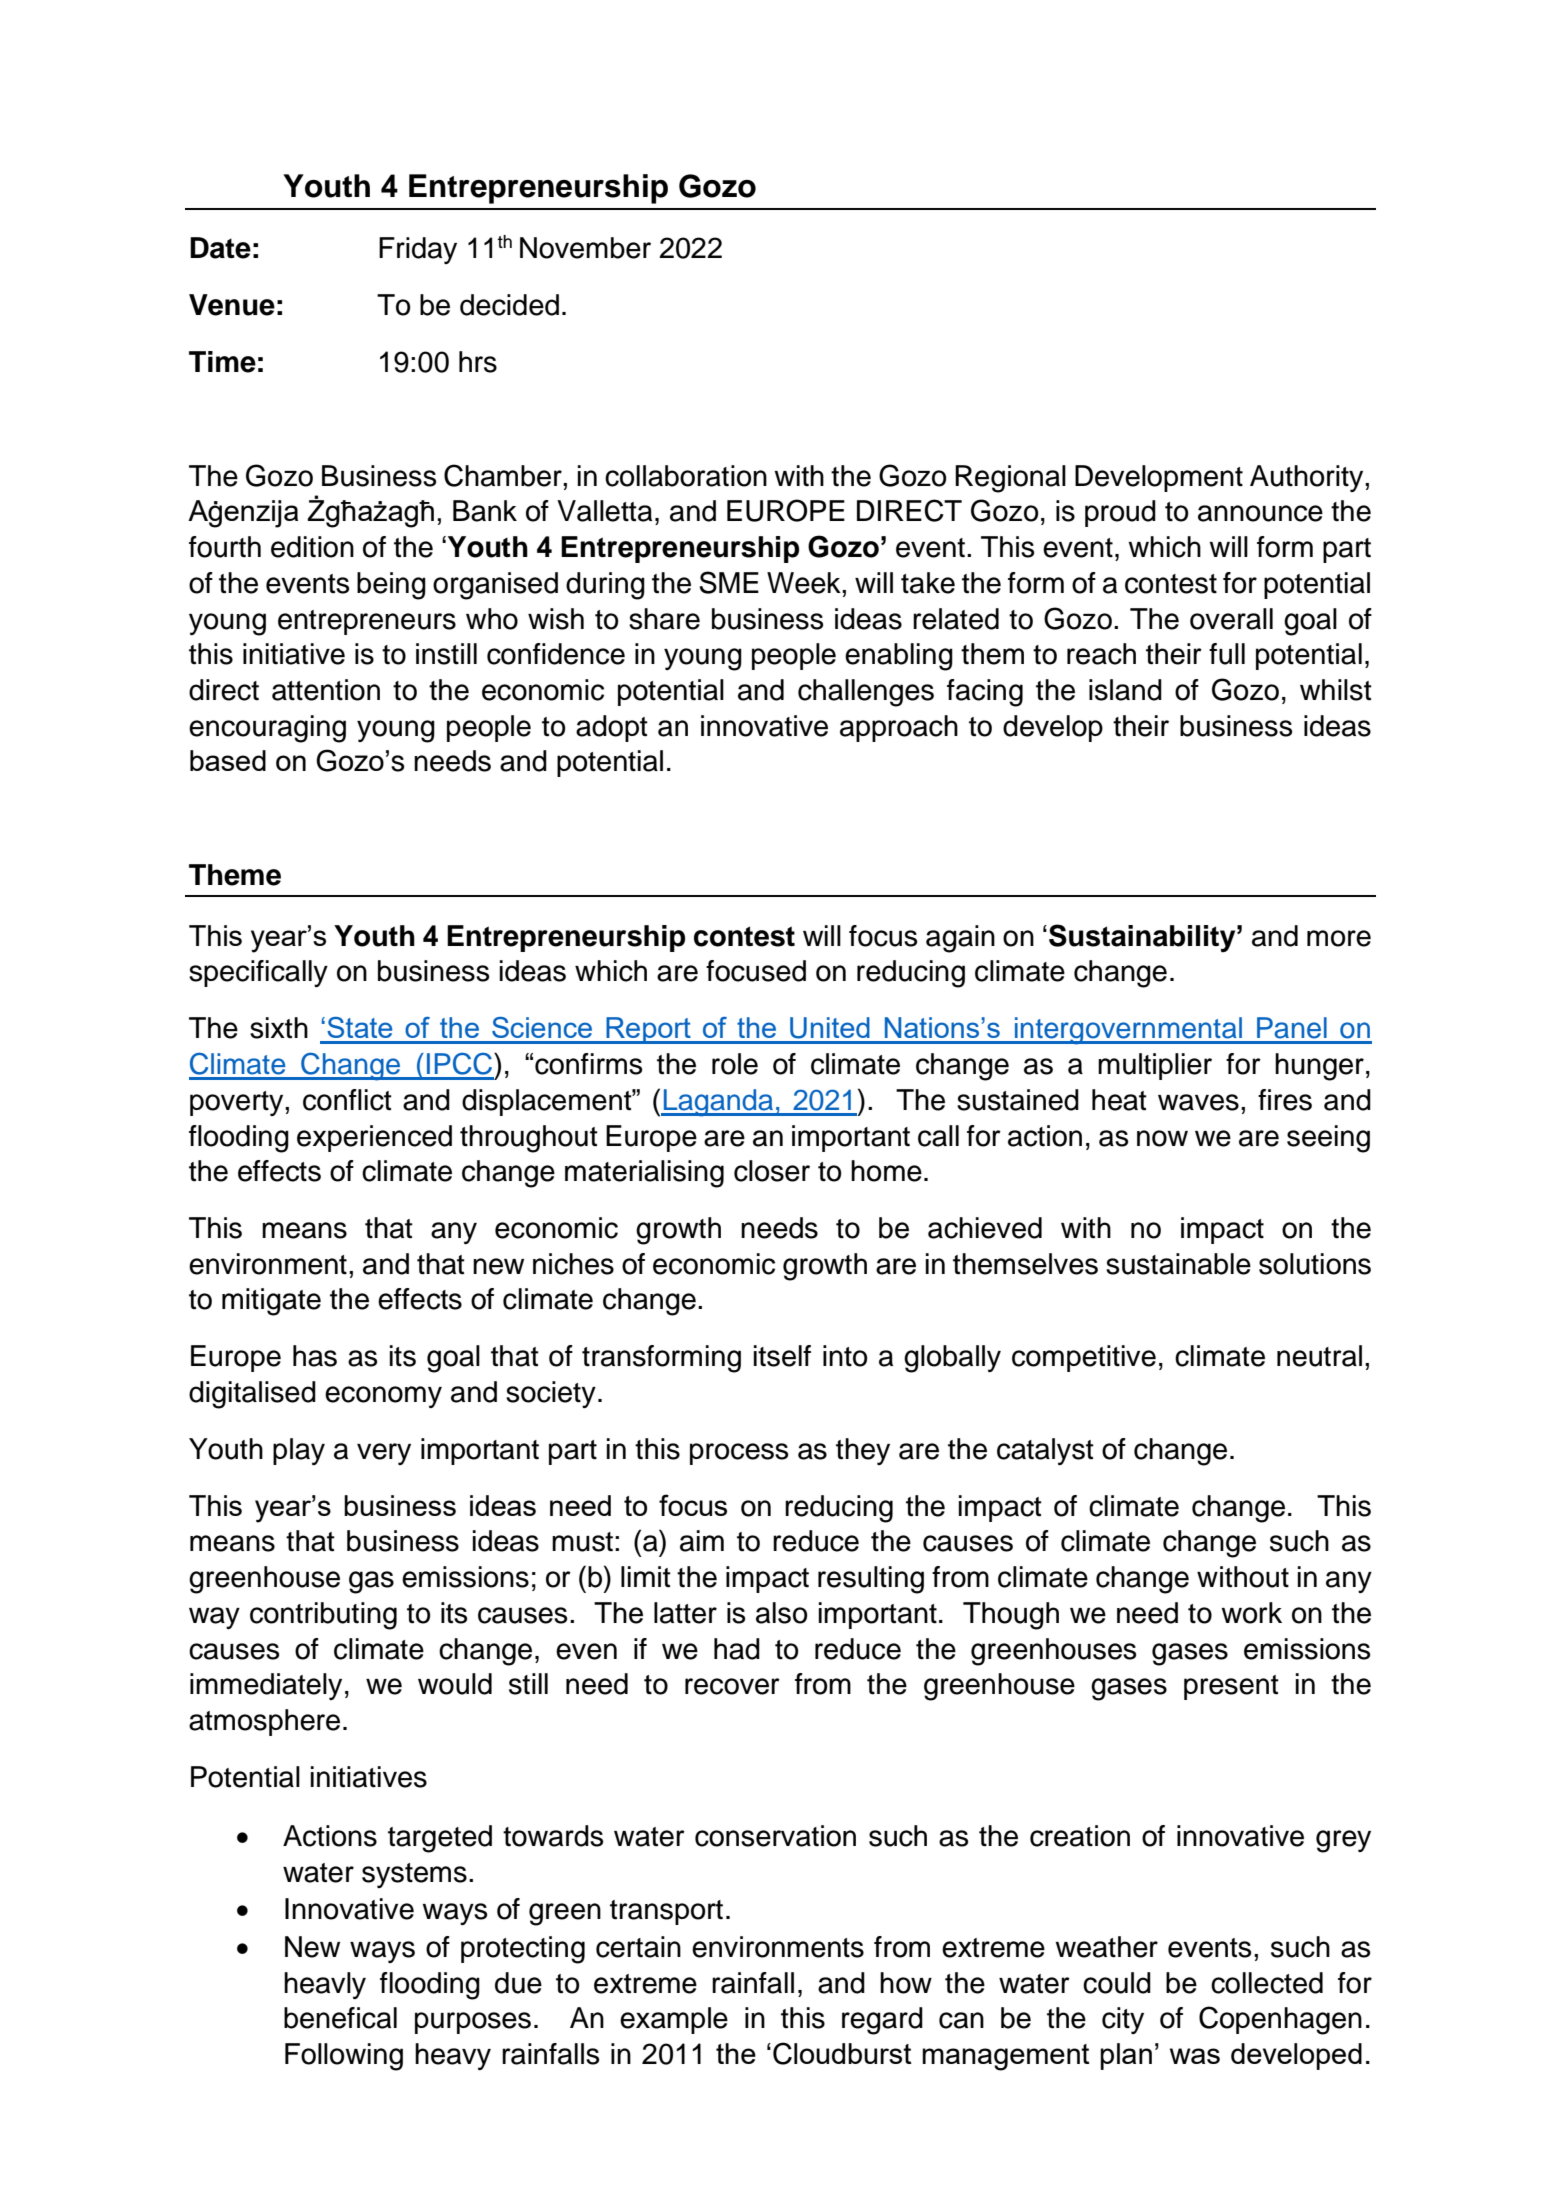 This screenshot has height=2206, width=1560. Describe the element at coordinates (418, 250) in the screenshot. I see `Friday` at that location.
